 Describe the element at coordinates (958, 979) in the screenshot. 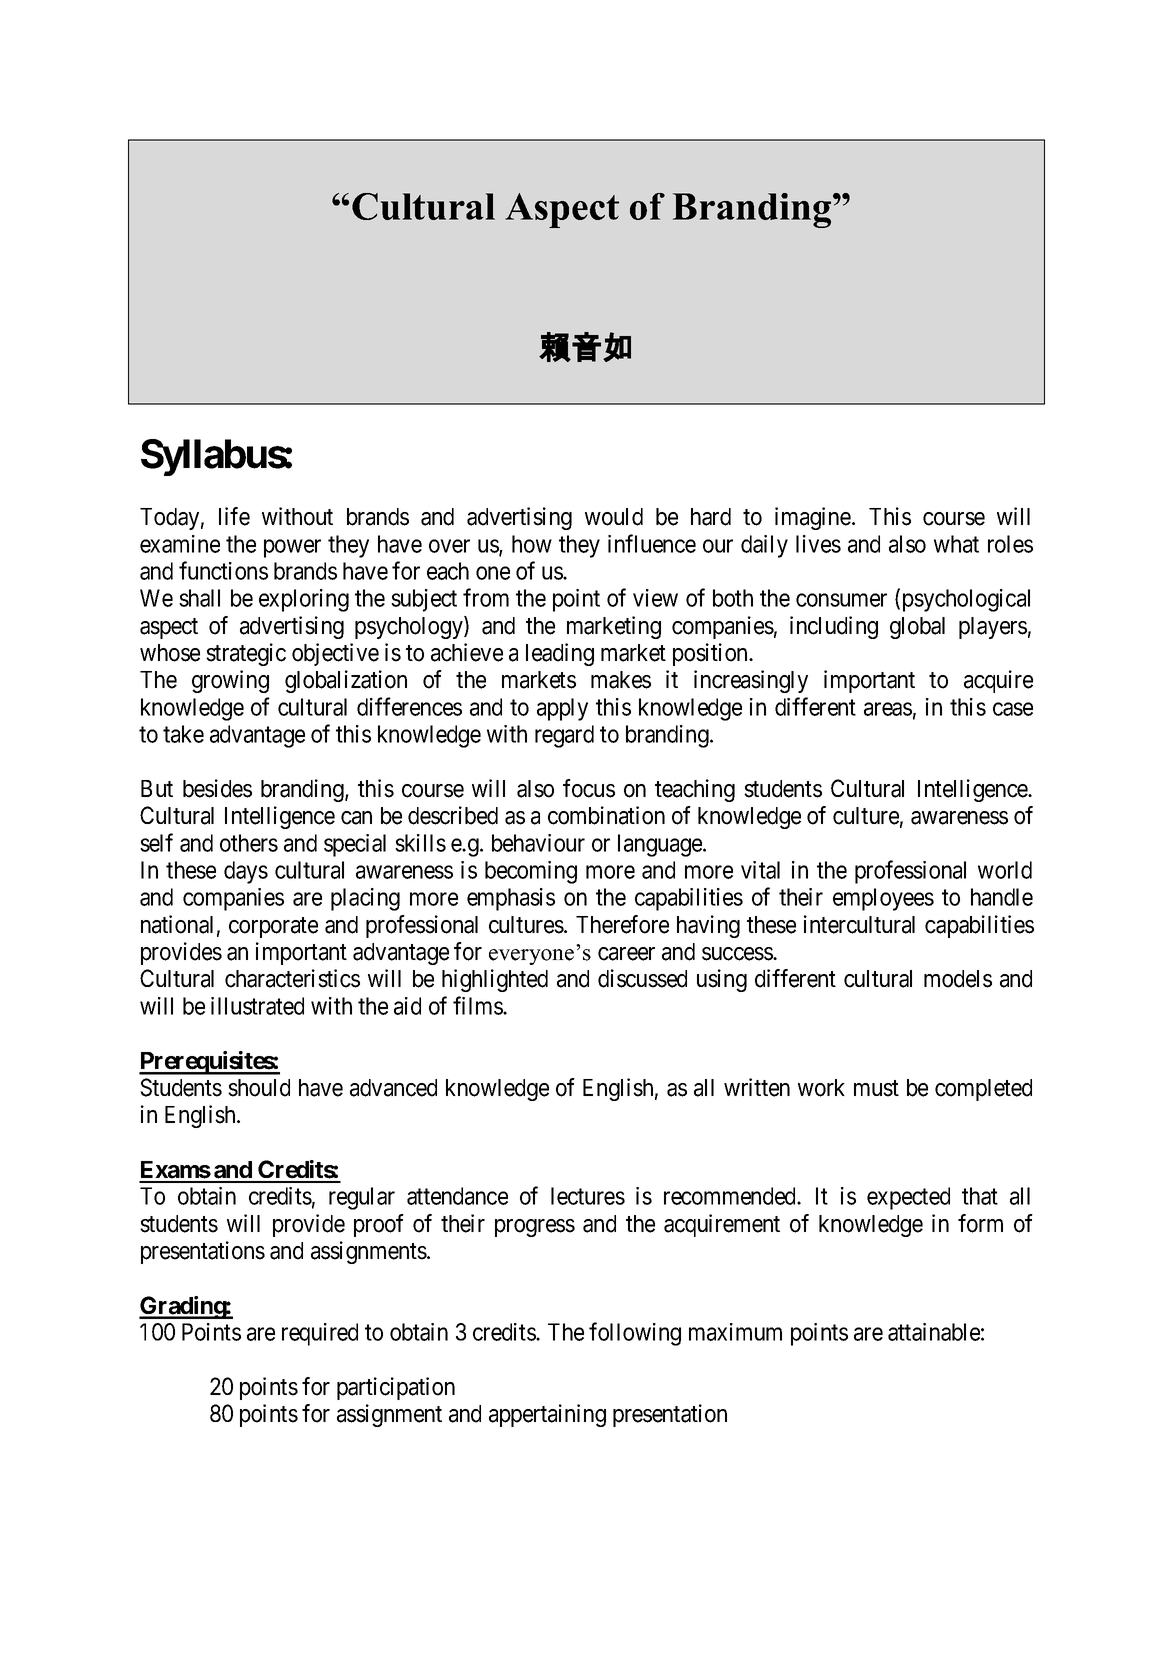

I see `models` at that location.
